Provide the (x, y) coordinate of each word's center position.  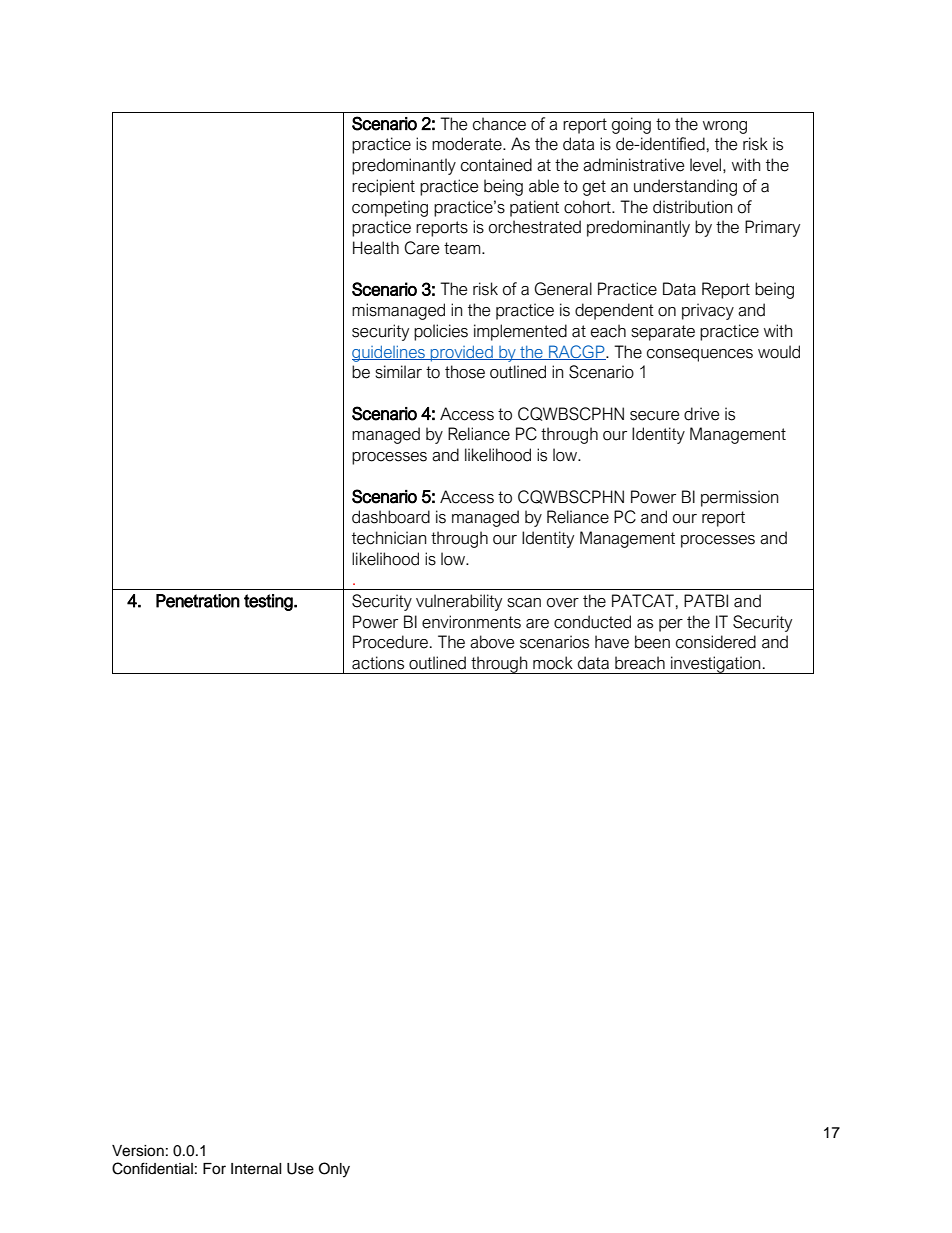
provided (462, 353)
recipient (383, 187)
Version (138, 1151)
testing (269, 602)
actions (378, 663)
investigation (716, 665)
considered (716, 642)
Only (334, 1170)
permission (739, 498)
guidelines (389, 353)
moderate (468, 144)
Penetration (198, 601)
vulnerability (459, 602)
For (214, 1169)
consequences (700, 355)
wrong (725, 127)
